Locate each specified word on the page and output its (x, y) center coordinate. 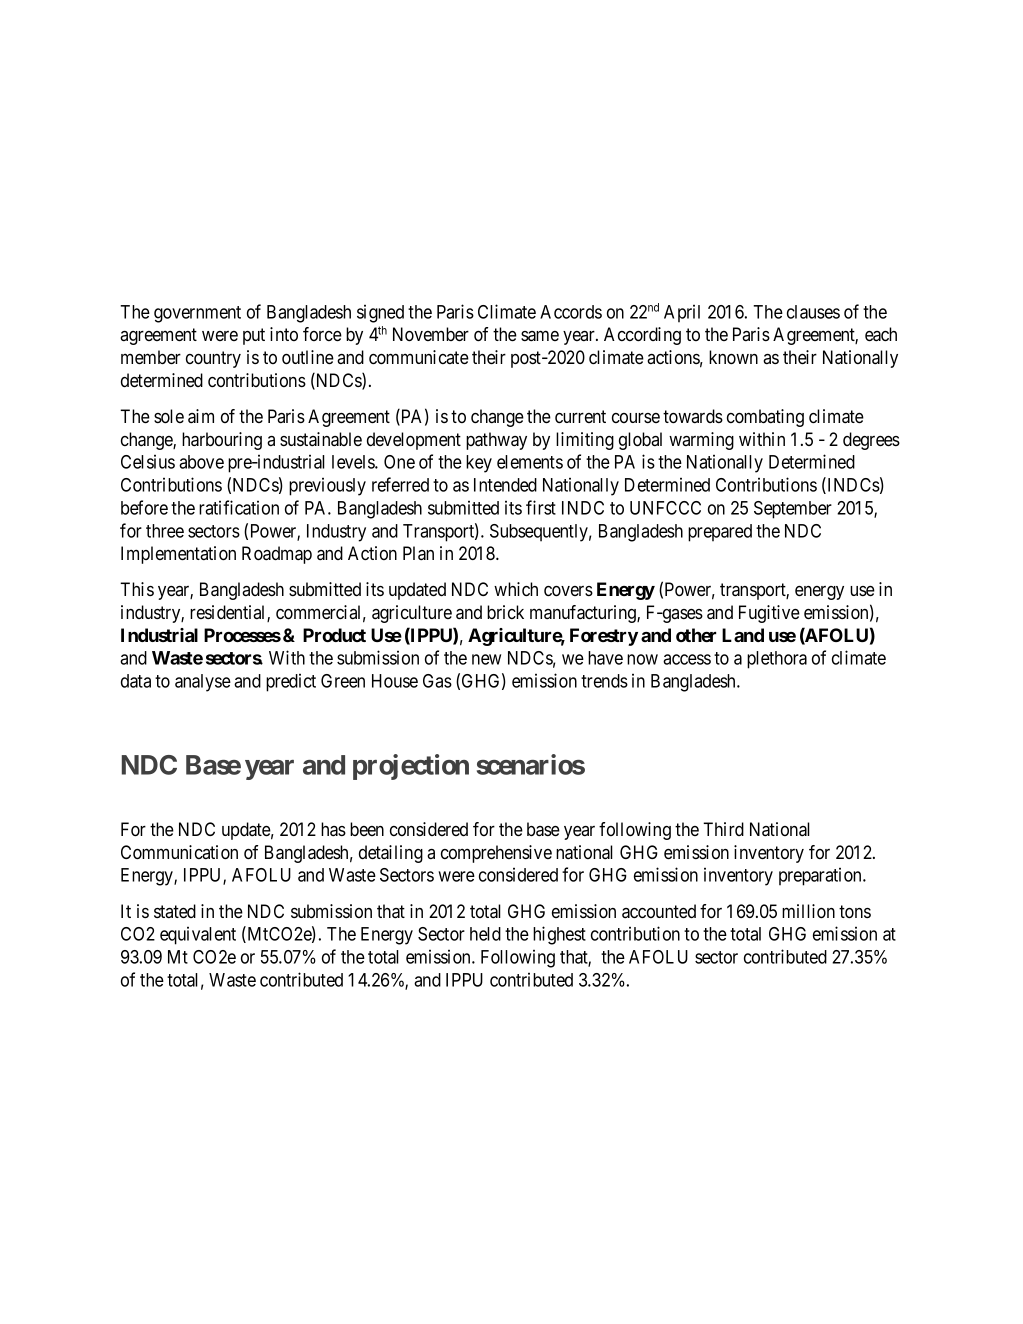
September (793, 510)
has (333, 829)
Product (334, 635)
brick (505, 612)
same (540, 336)
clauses (813, 312)
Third (723, 829)
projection (411, 767)
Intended (505, 485)
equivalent (198, 936)
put (254, 336)
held (485, 934)
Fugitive (769, 614)
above (201, 462)
